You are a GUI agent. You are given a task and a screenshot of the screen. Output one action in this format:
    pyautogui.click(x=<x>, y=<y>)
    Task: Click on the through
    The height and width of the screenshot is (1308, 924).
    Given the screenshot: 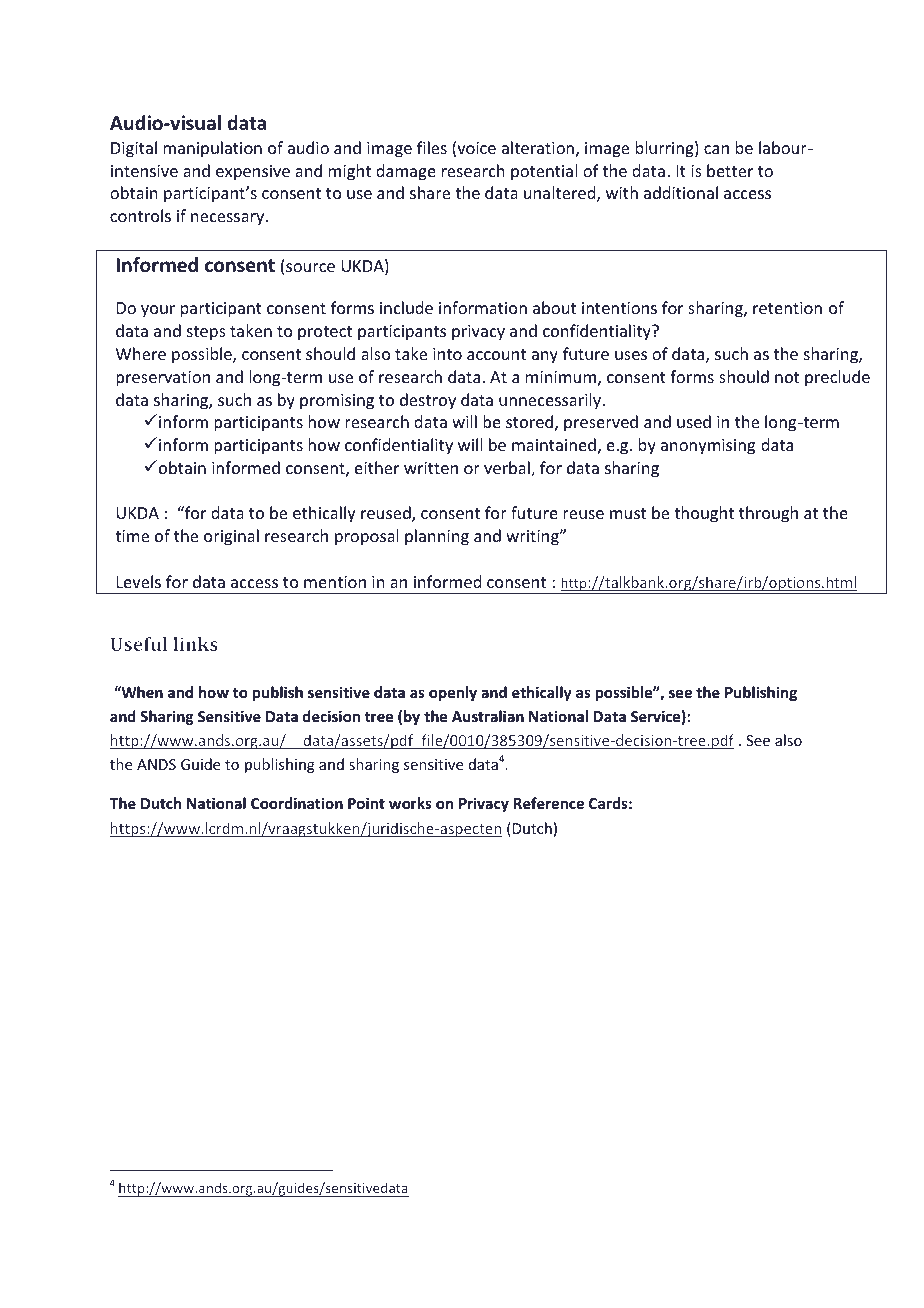 What is the action you would take?
    pyautogui.click(x=768, y=514)
